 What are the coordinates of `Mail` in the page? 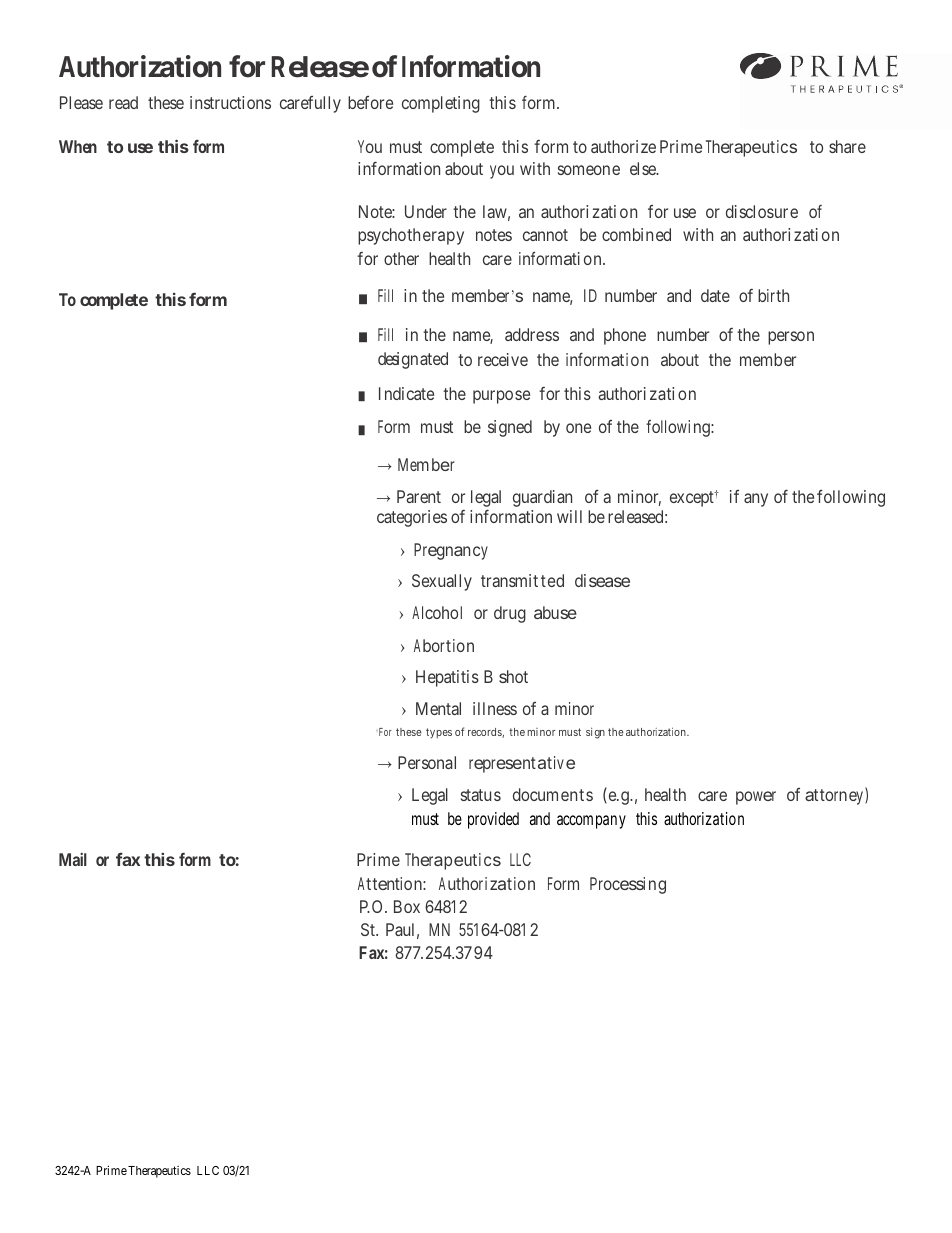 It's located at (73, 859).
